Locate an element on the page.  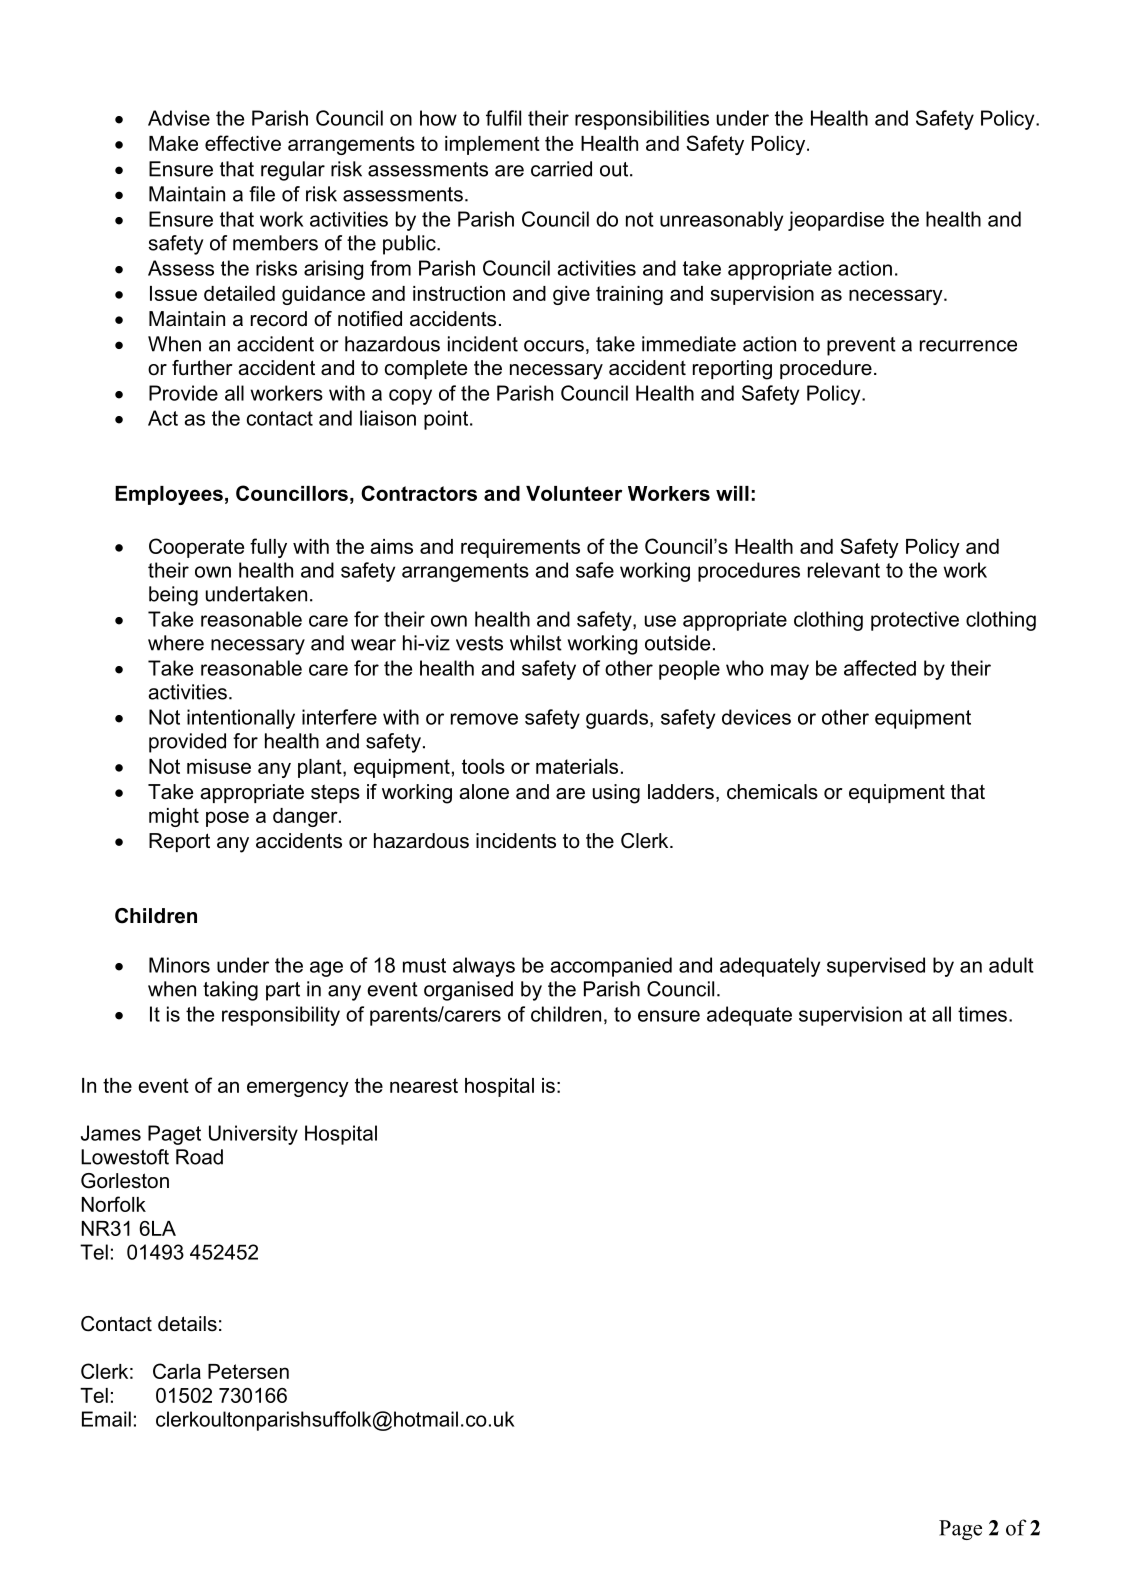
materials is located at coordinates (577, 766).
